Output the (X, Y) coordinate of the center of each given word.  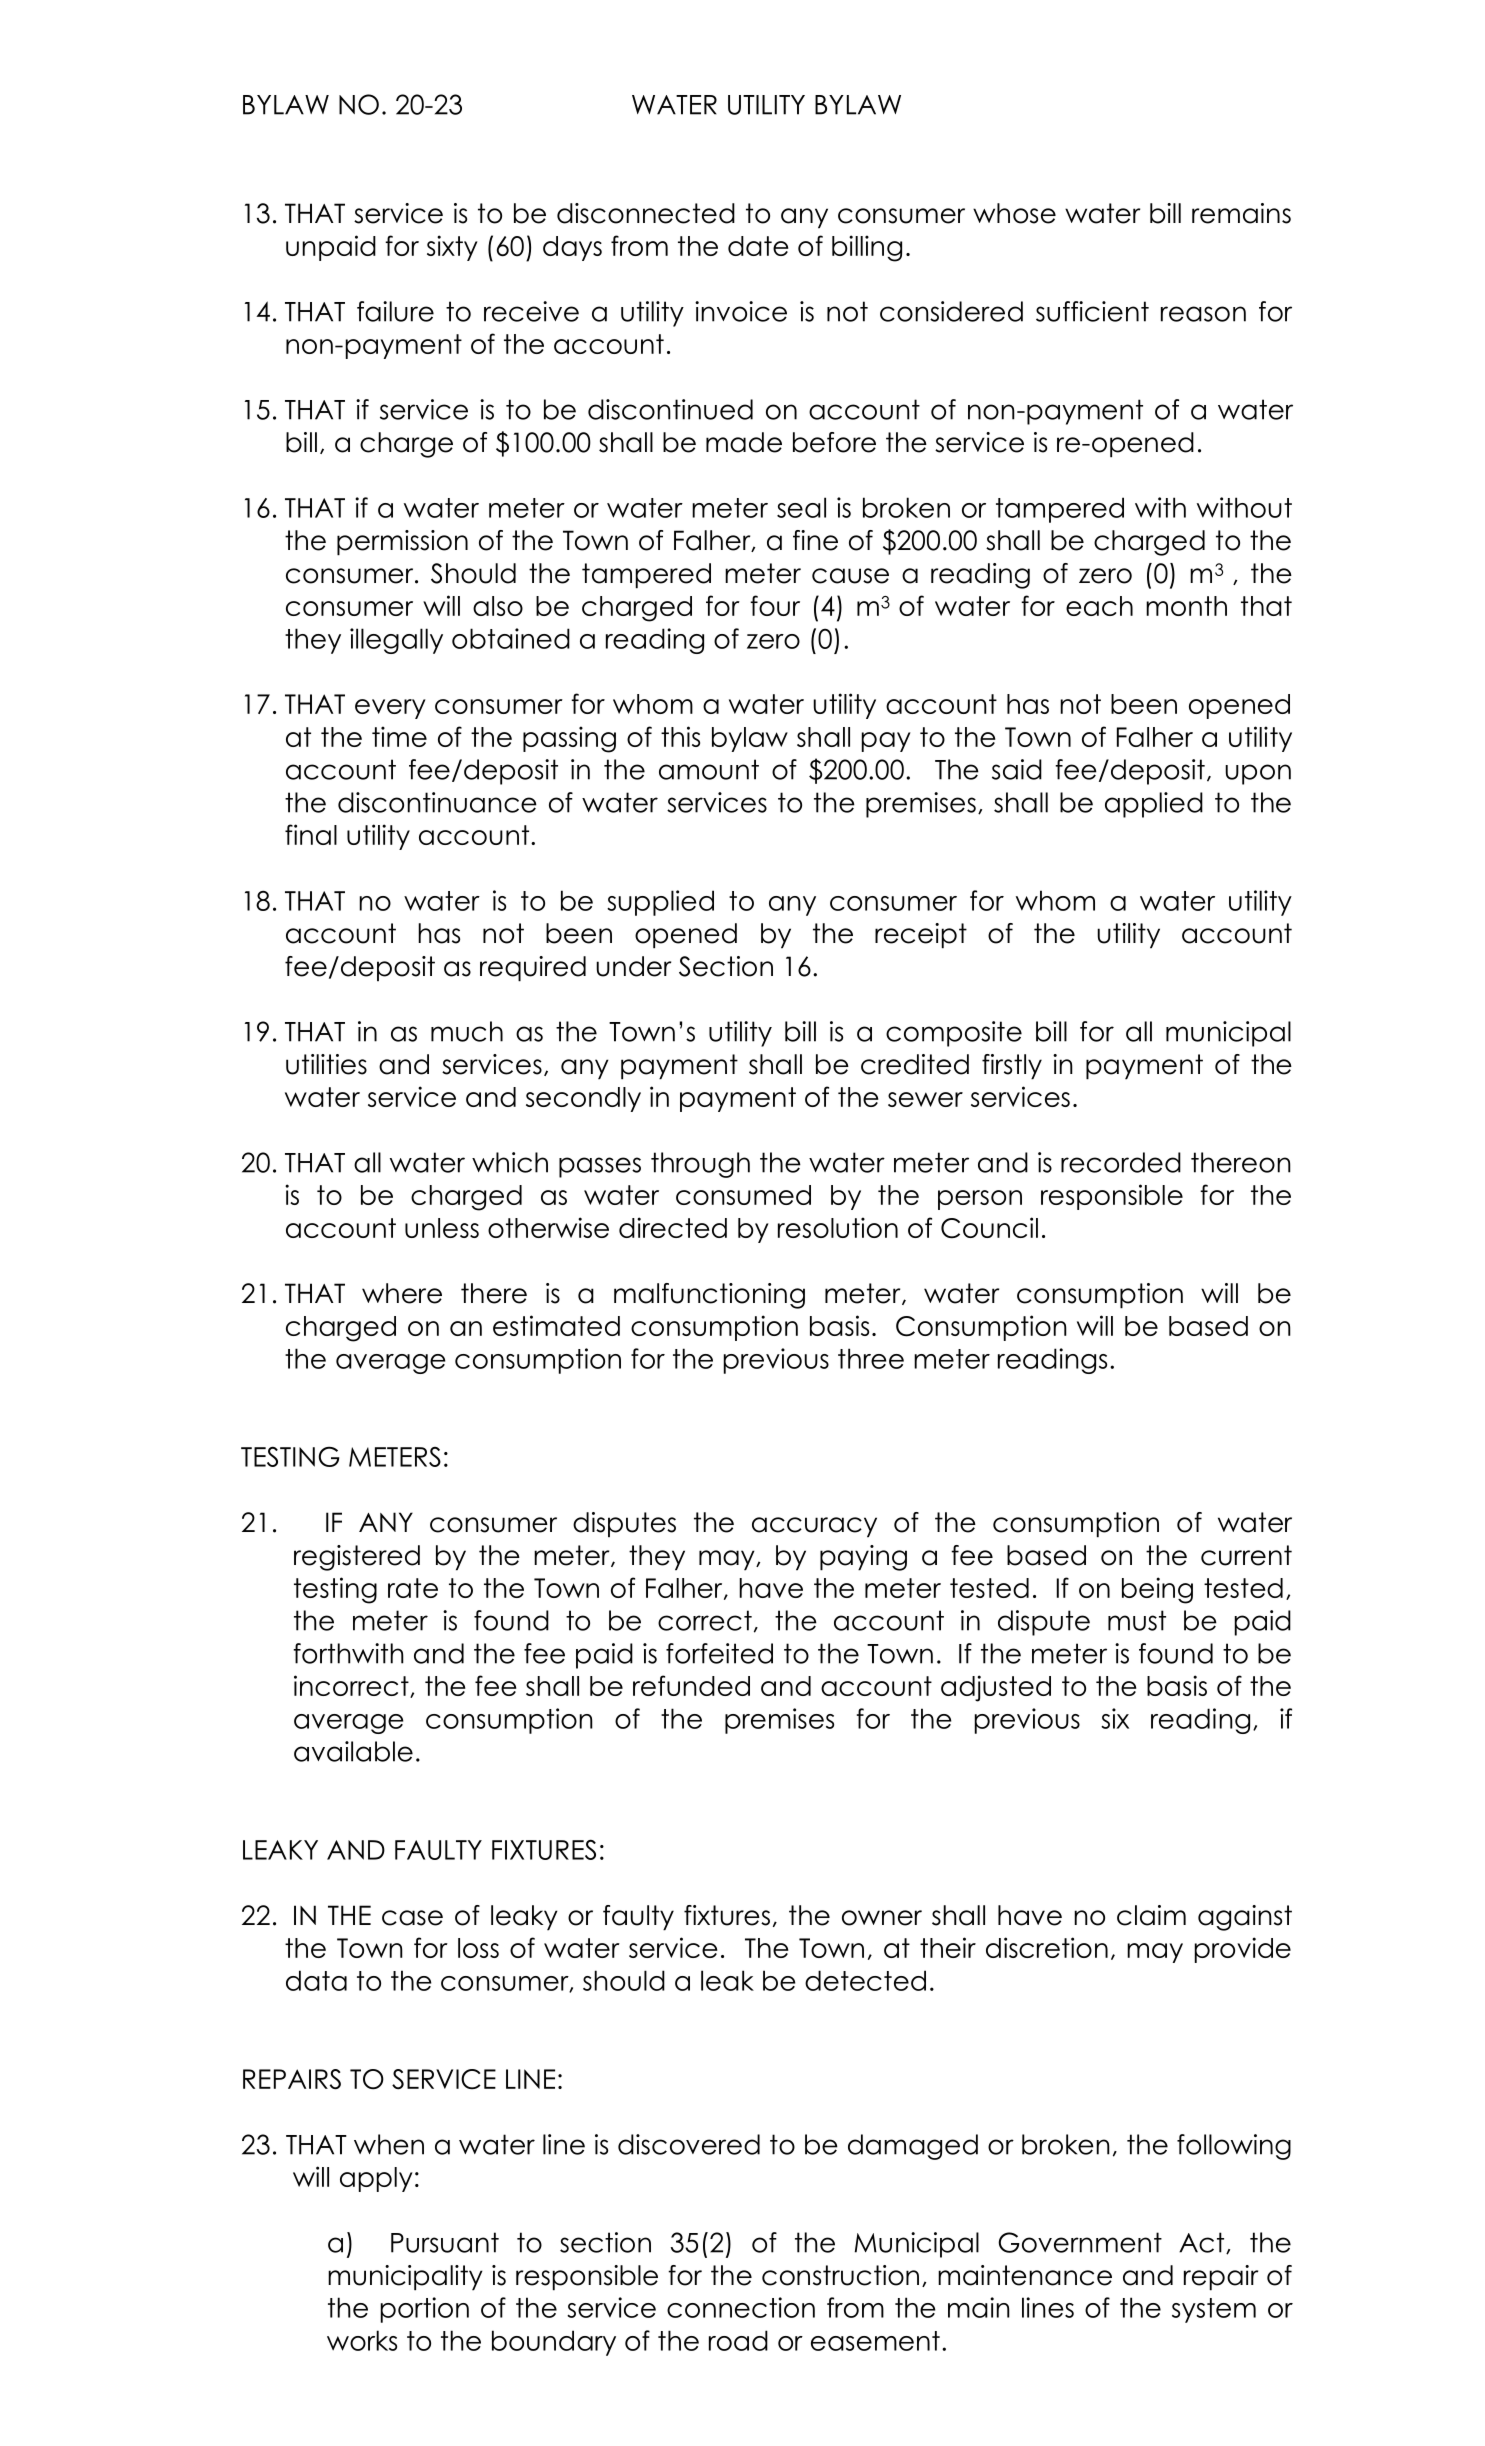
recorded (1121, 1162)
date (758, 246)
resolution (838, 1227)
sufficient (1092, 311)
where (402, 1293)
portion (425, 2310)
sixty (452, 248)
